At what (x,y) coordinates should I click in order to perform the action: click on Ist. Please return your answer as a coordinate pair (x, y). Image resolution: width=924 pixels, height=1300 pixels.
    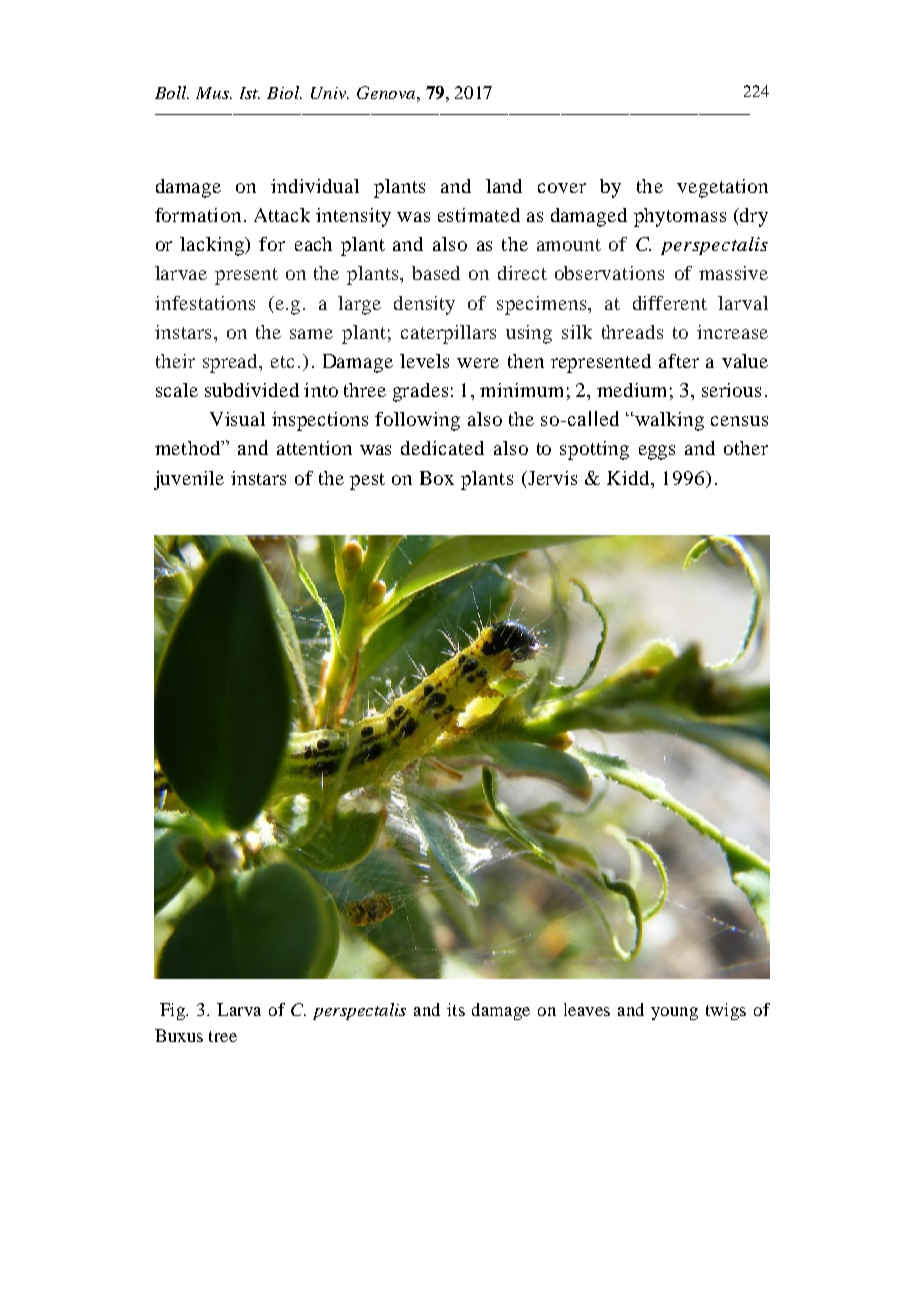
    Looking at the image, I should click on (250, 93).
